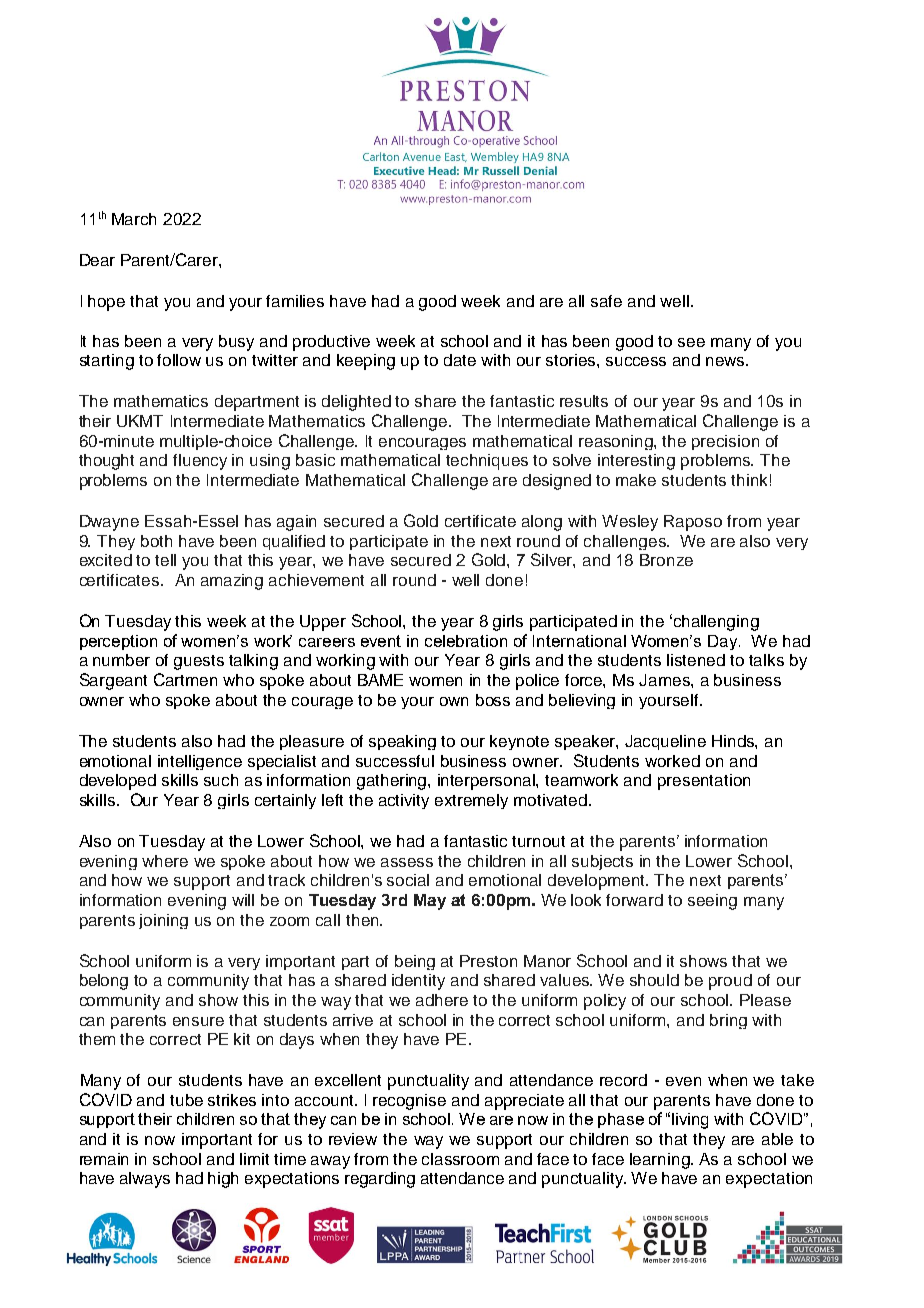 This screenshot has width=924, height=1308. I want to click on May, so click(430, 902).
